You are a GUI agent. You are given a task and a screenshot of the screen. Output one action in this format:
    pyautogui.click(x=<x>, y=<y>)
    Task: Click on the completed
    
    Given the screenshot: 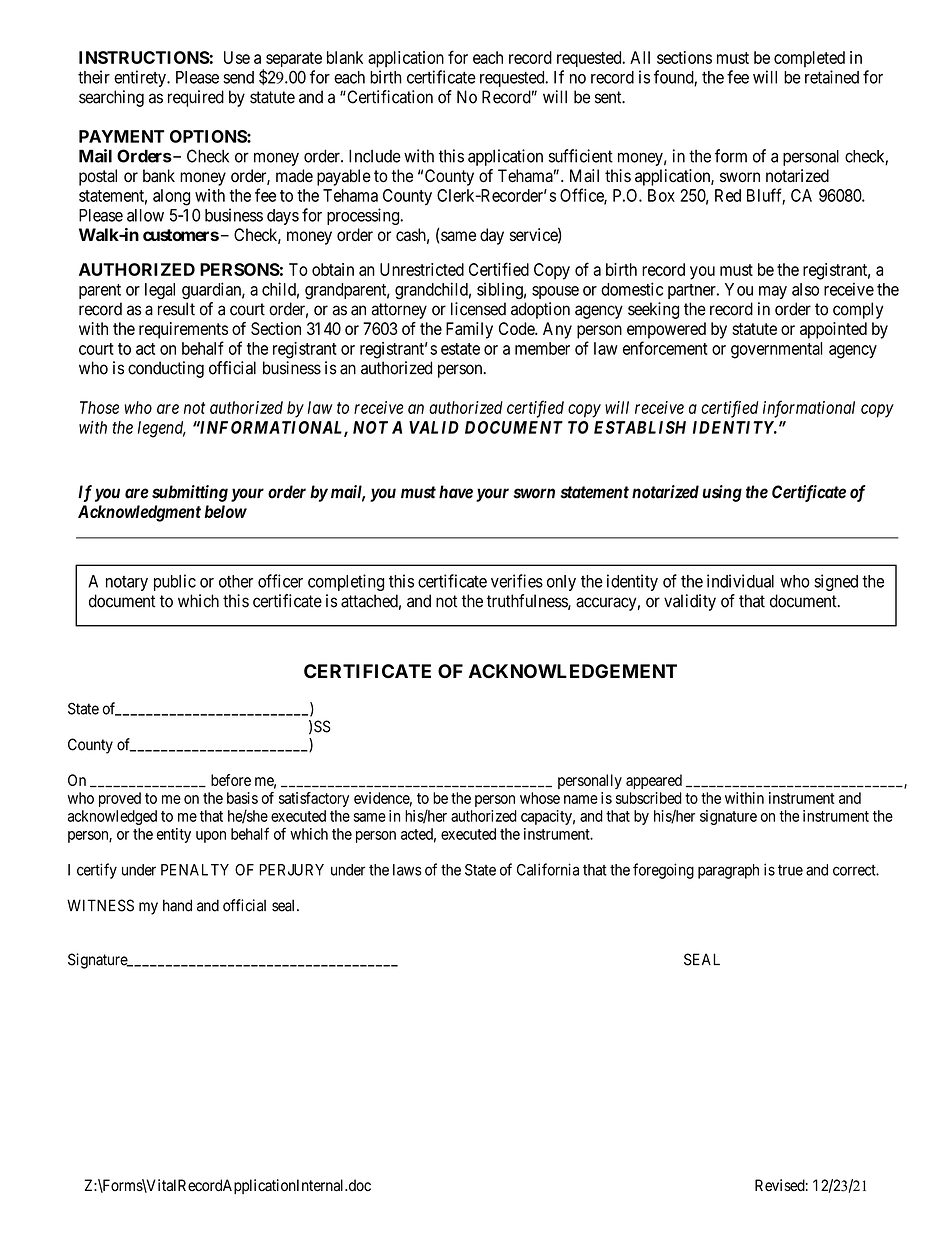 What is the action you would take?
    pyautogui.click(x=809, y=59)
